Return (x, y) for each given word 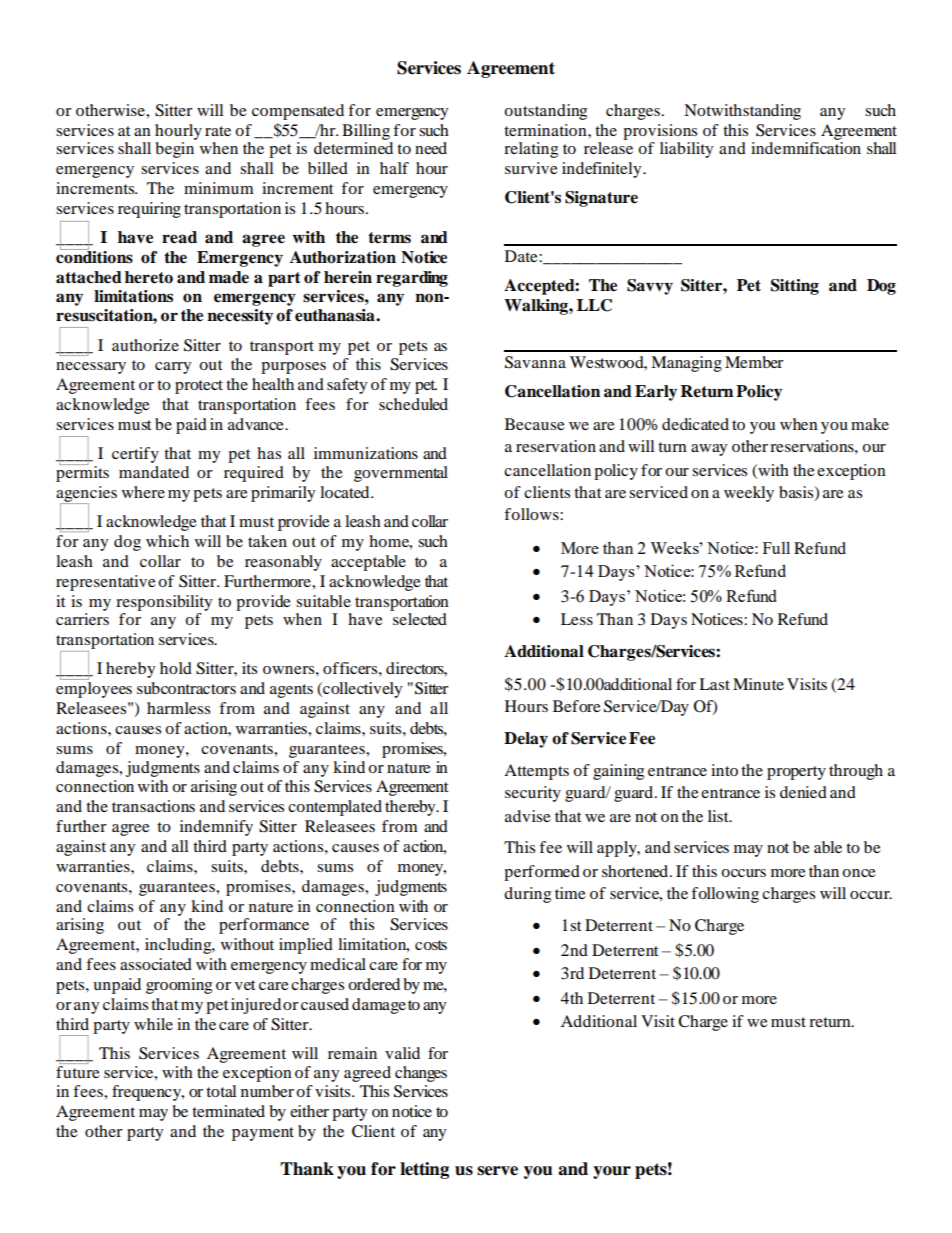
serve (497, 1171)
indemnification (806, 148)
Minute (758, 684)
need (431, 148)
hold (176, 668)
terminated (228, 1111)
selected (420, 619)
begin (174, 150)
